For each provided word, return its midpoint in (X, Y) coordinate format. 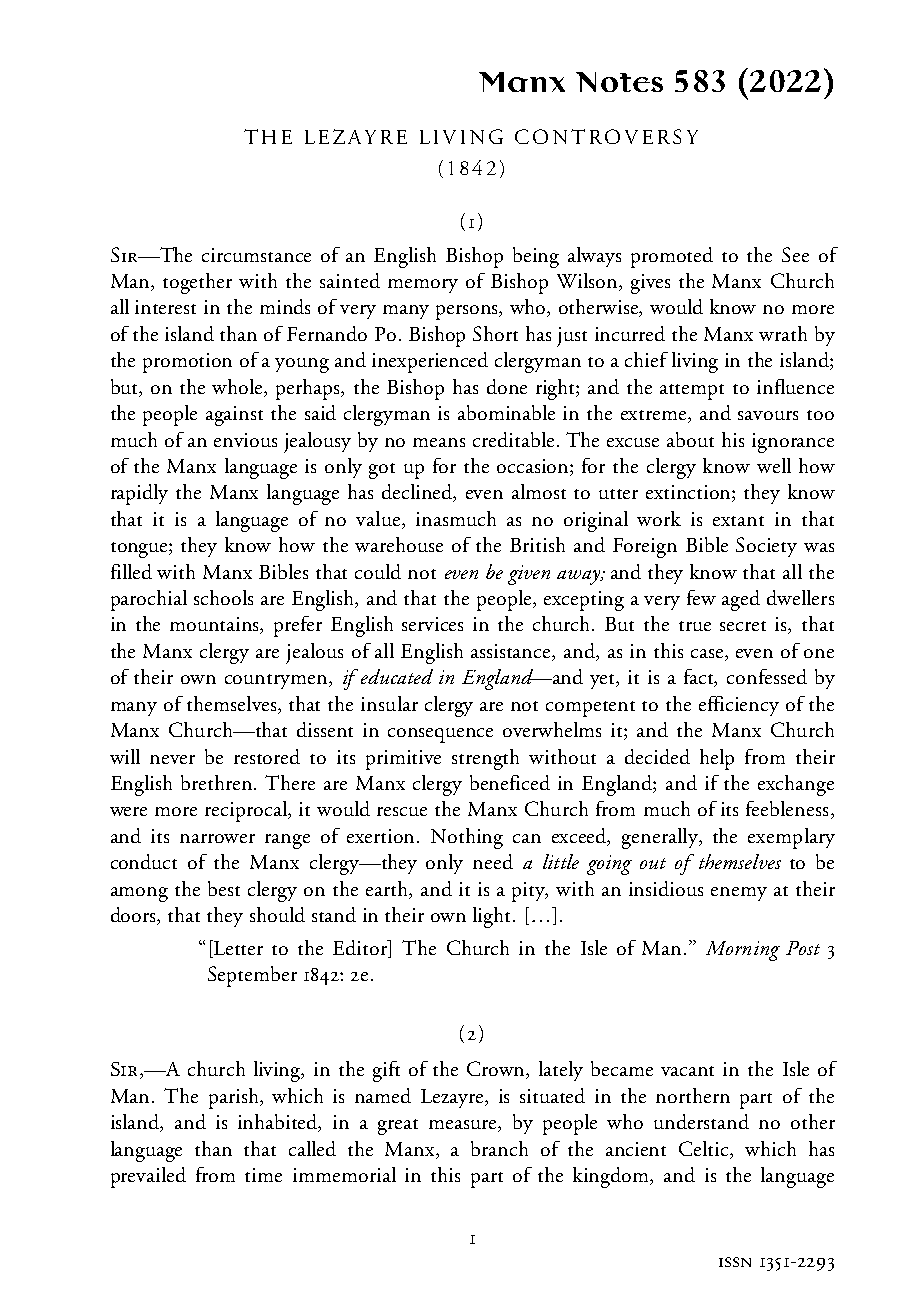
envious (245, 440)
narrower (217, 838)
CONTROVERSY (606, 136)
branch (499, 1148)
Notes (619, 82)
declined (419, 493)
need (493, 861)
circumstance (256, 255)
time (263, 1175)
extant (738, 521)
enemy (739, 894)
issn (735, 1262)
